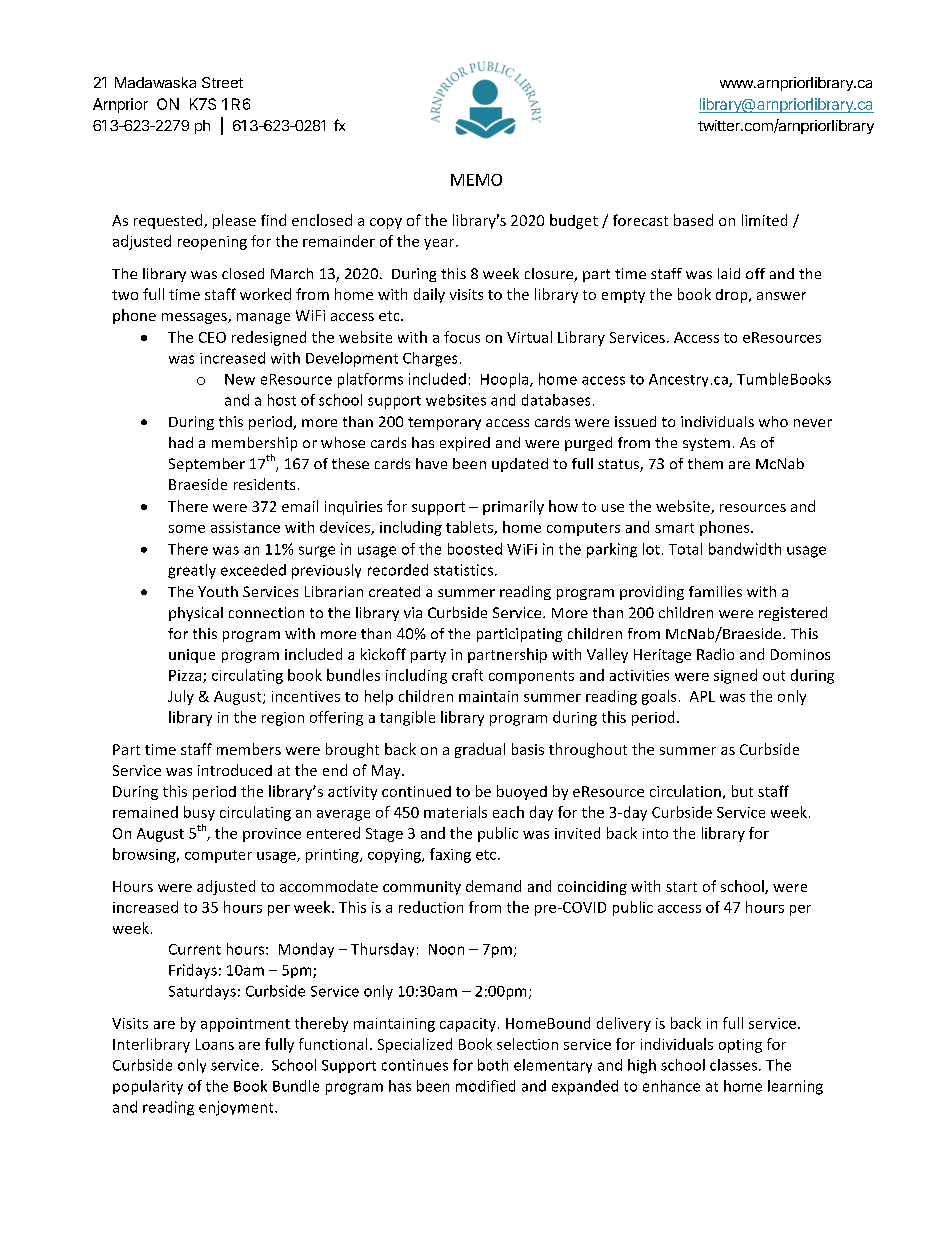  Describe the element at coordinates (215, 1044) in the image. I see `Loans` at that location.
